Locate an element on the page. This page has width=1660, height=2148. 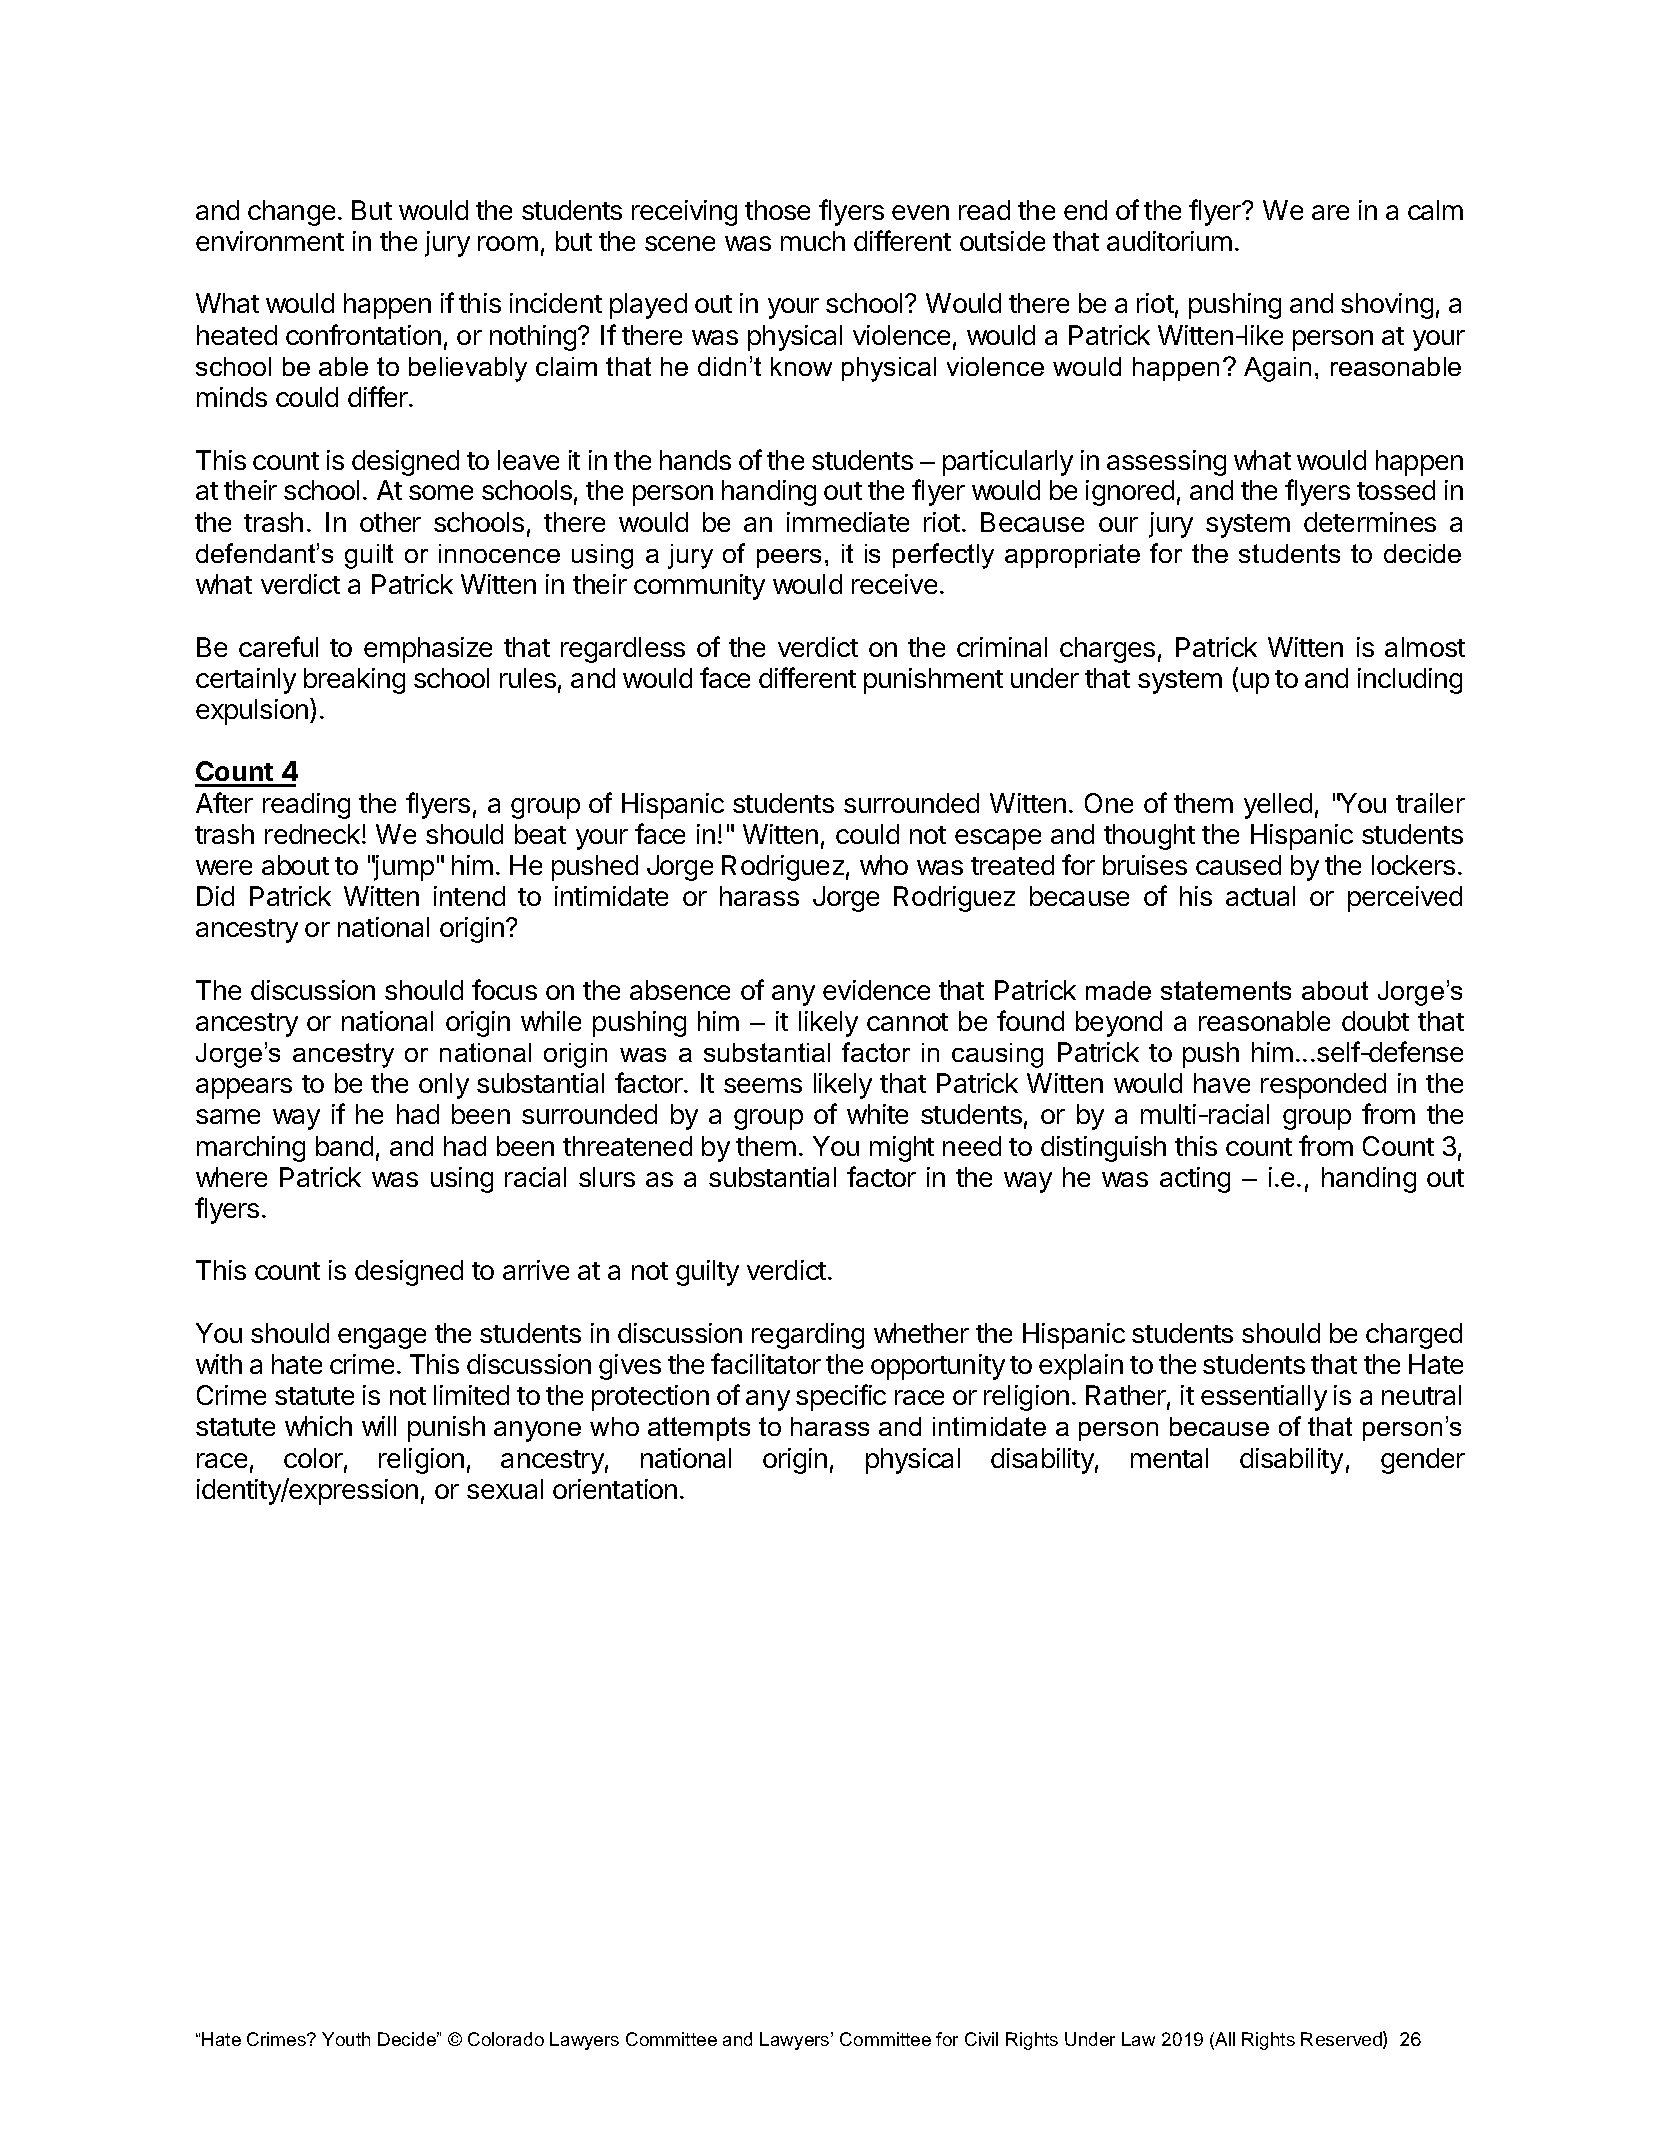
shoving is located at coordinates (1387, 306).
